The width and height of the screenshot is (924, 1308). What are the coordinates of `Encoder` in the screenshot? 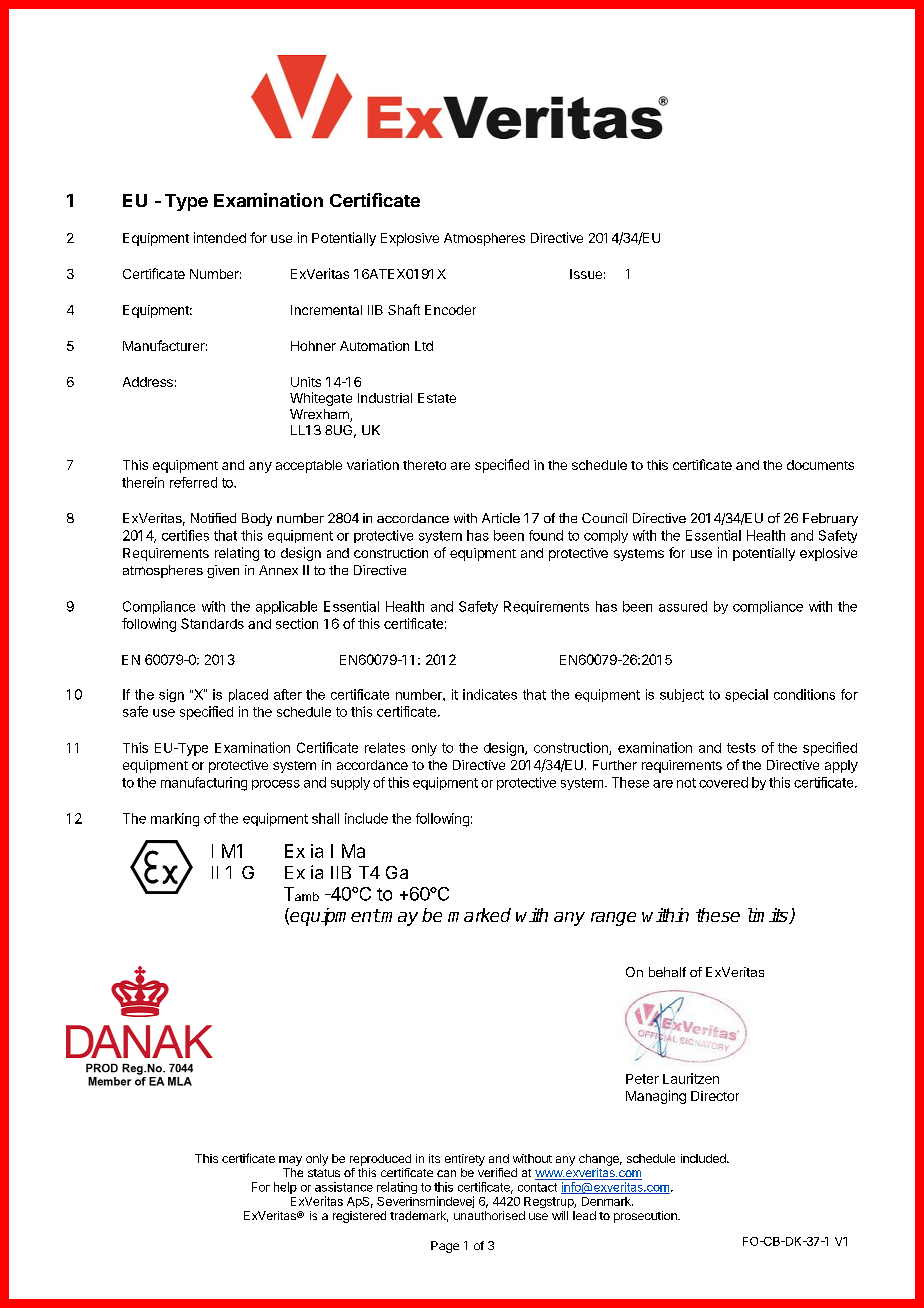 It's located at (450, 310).
